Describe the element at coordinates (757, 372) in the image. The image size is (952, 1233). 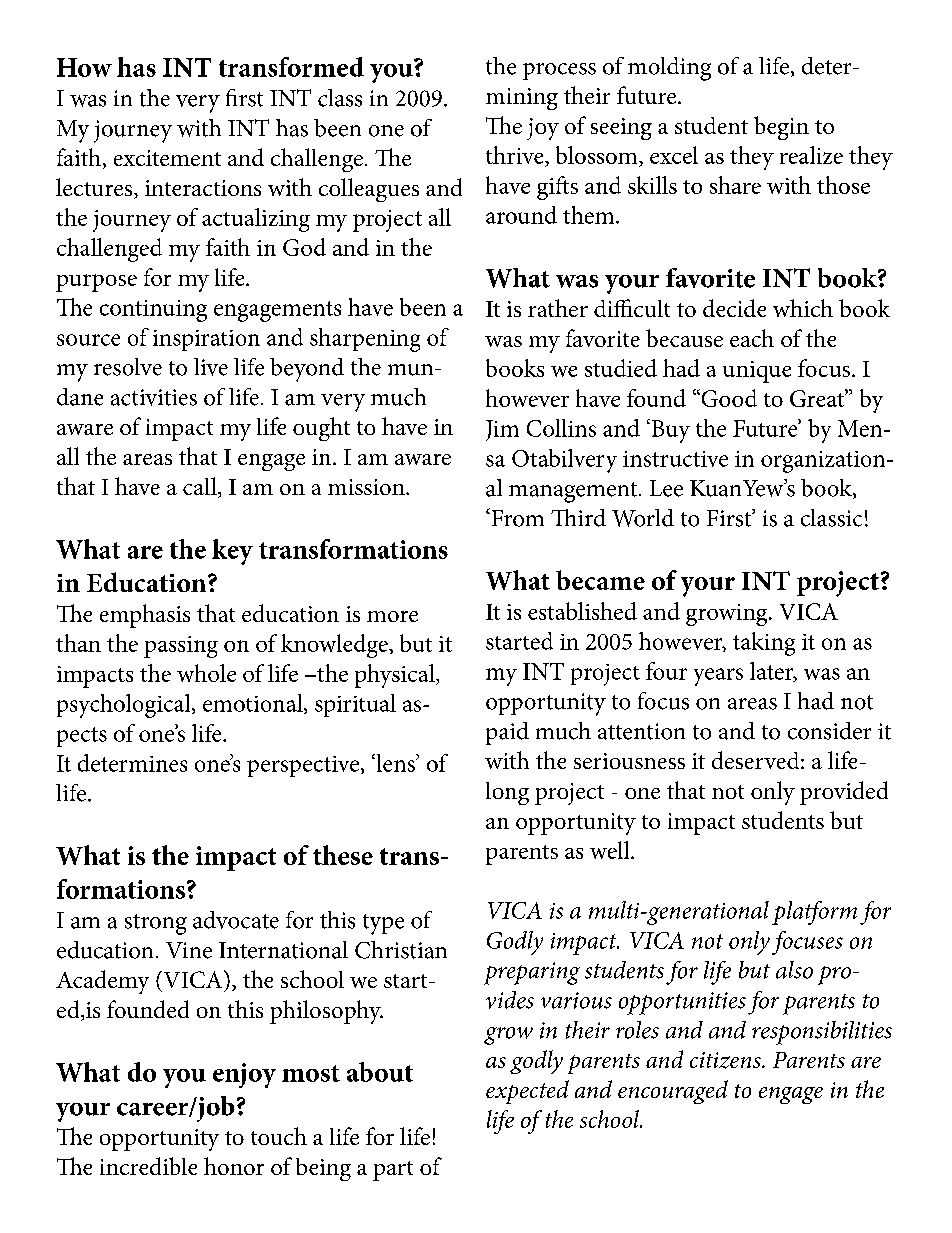
I see `unique` at that location.
